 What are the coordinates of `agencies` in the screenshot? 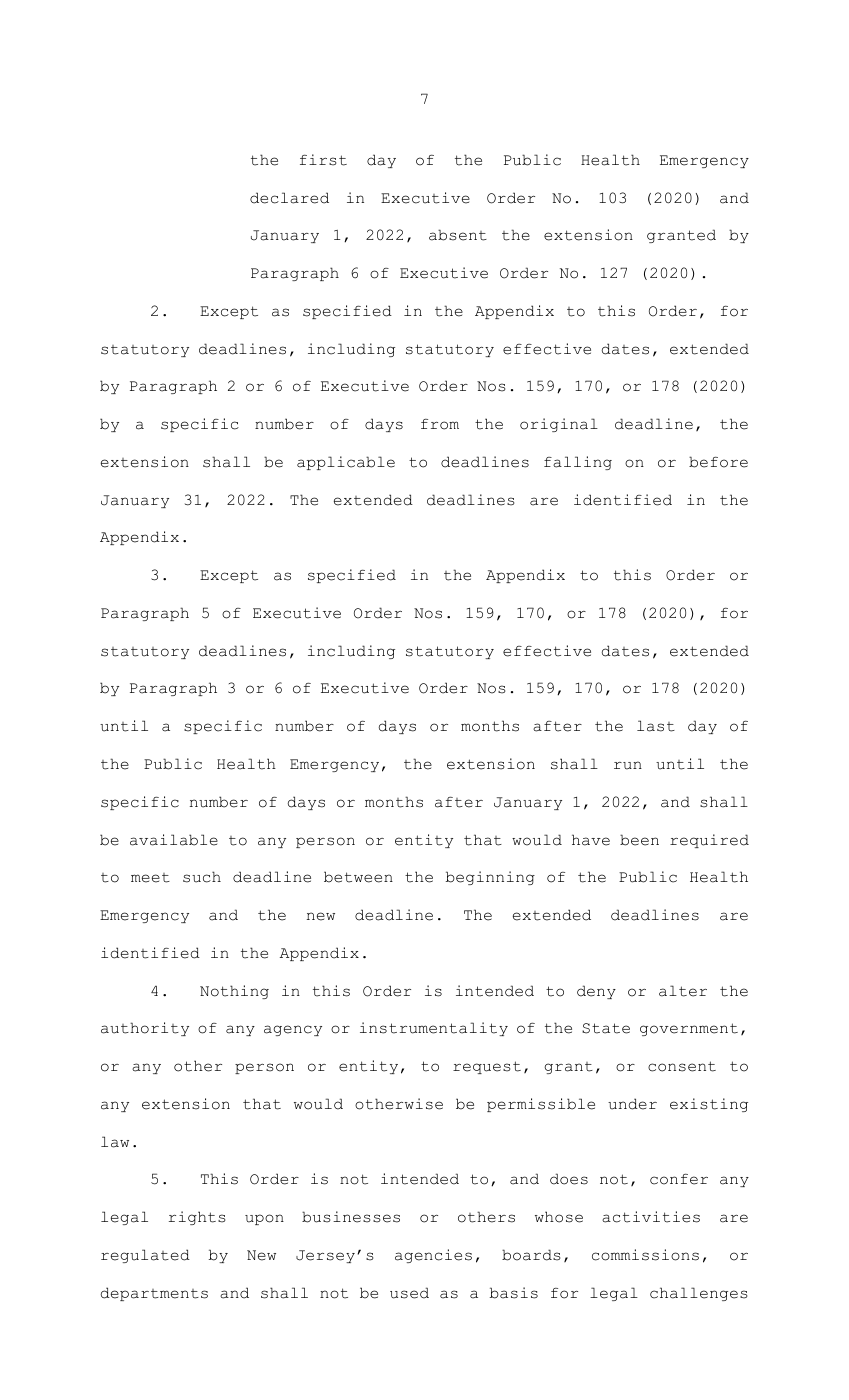 It's located at (433, 1256).
